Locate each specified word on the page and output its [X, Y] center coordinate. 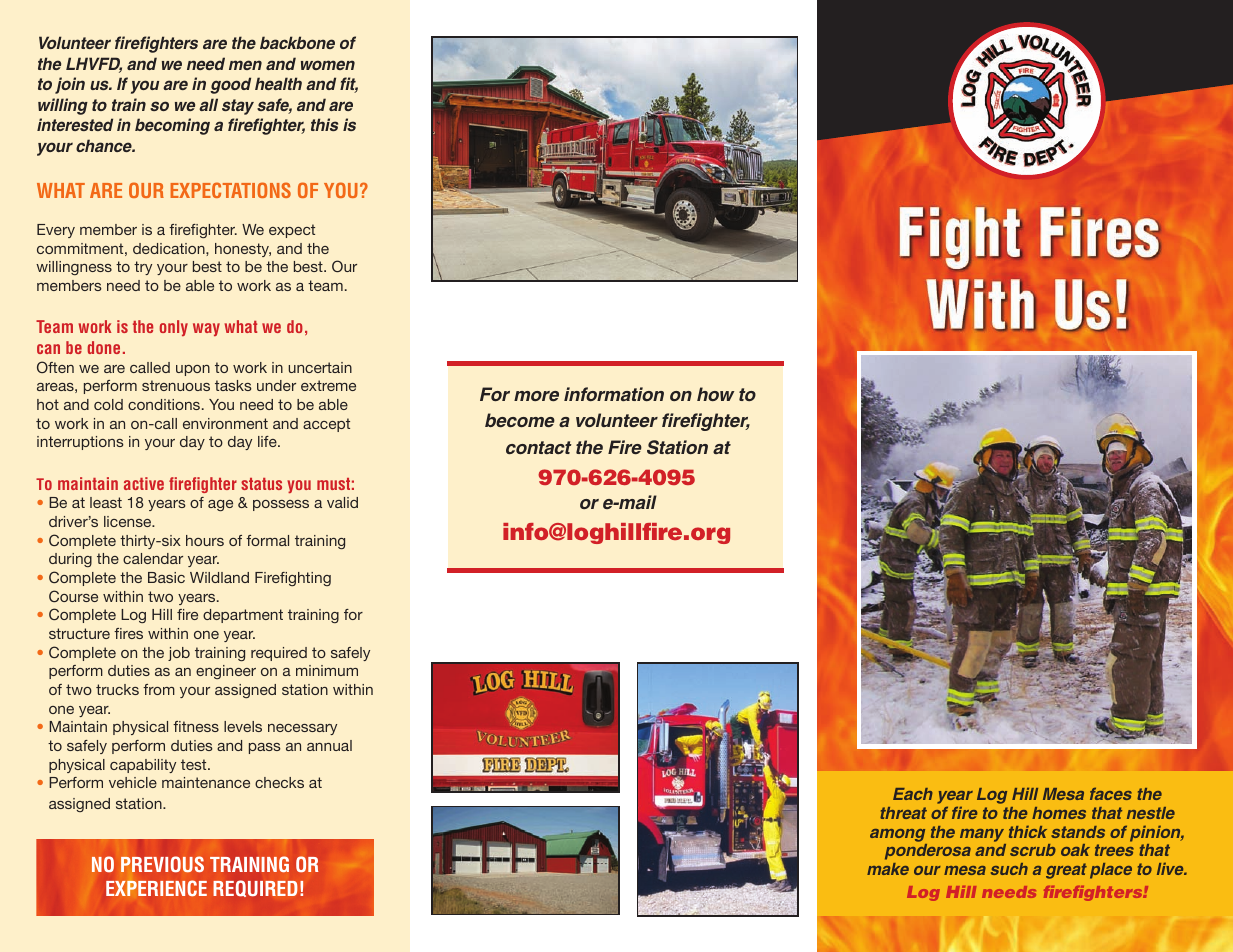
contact [539, 447]
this [324, 124]
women [328, 65]
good [230, 85]
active [144, 483]
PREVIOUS [162, 864]
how [715, 394]
